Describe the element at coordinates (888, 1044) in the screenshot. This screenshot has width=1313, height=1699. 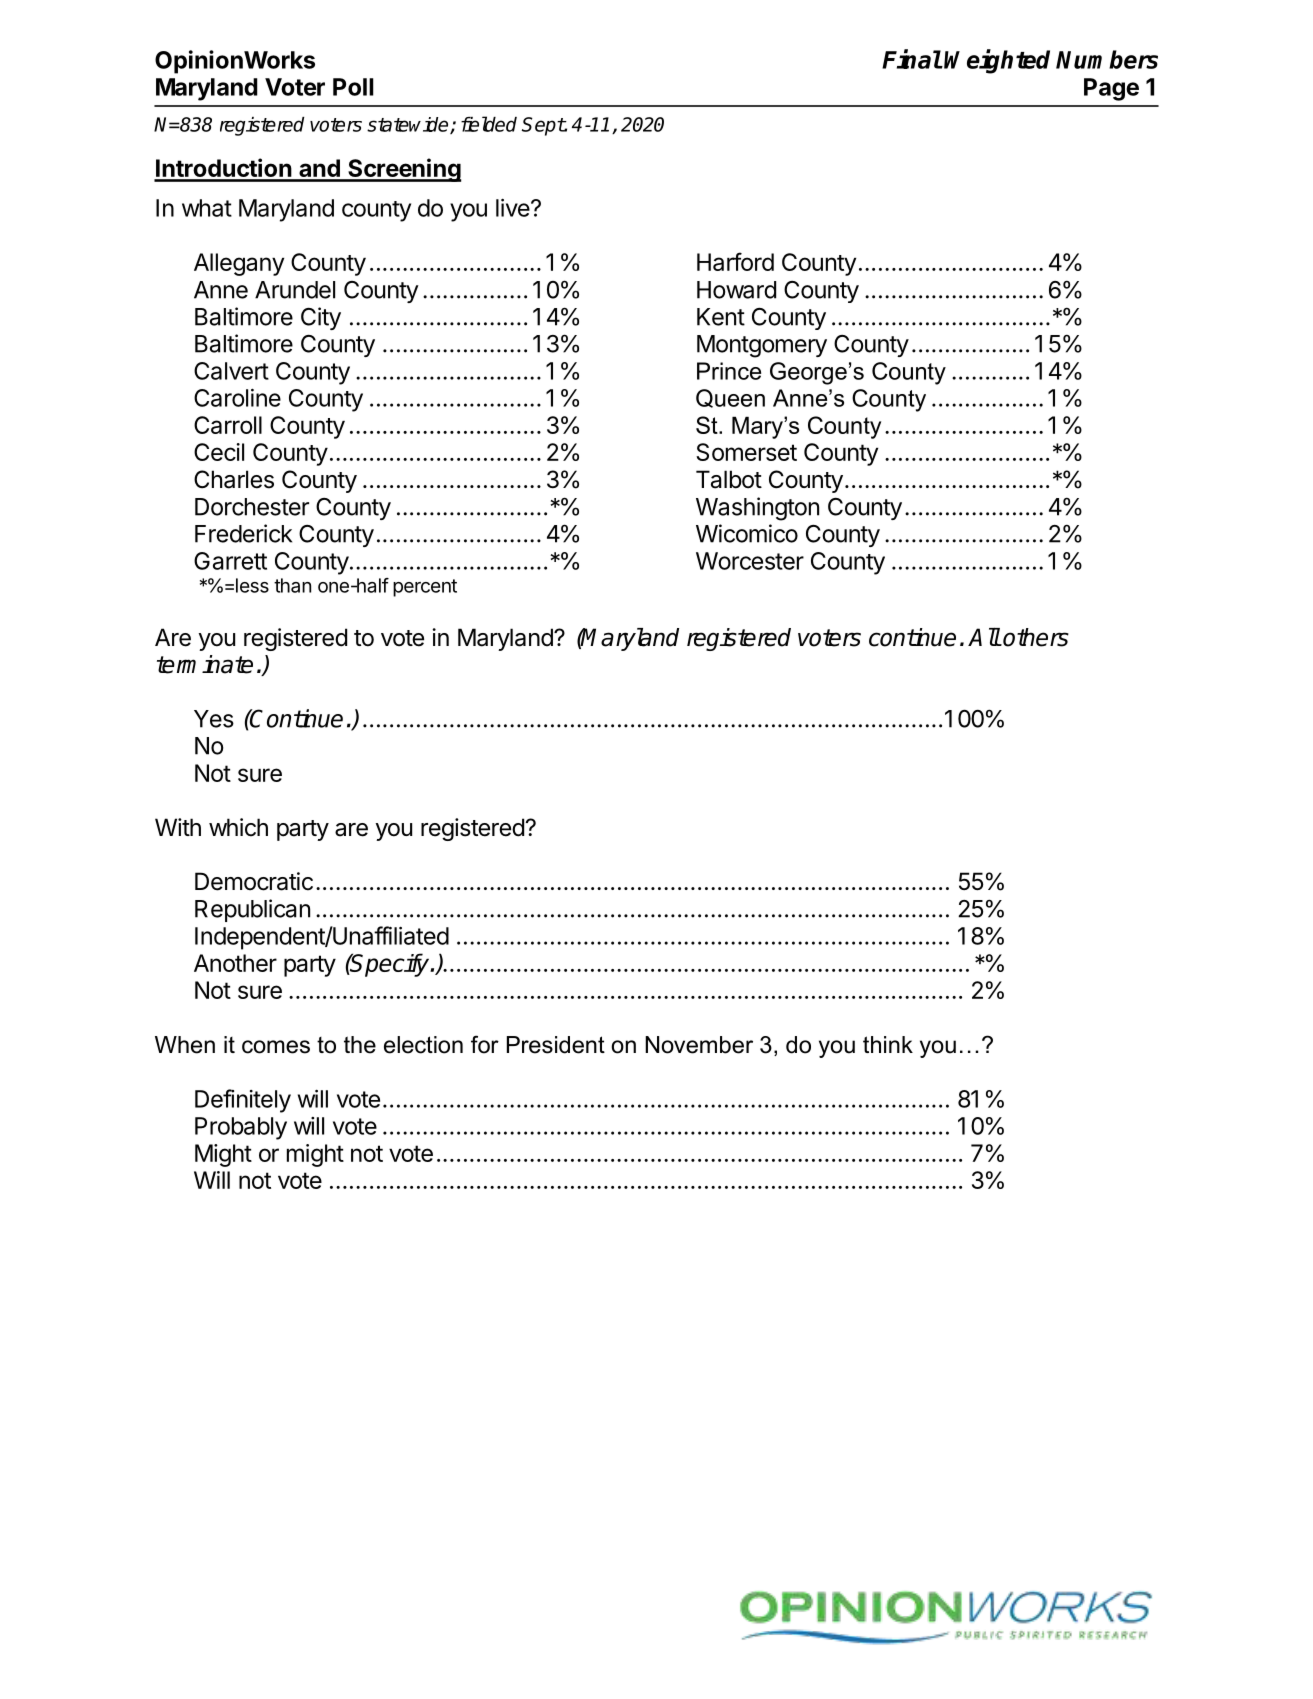
I see `think` at that location.
